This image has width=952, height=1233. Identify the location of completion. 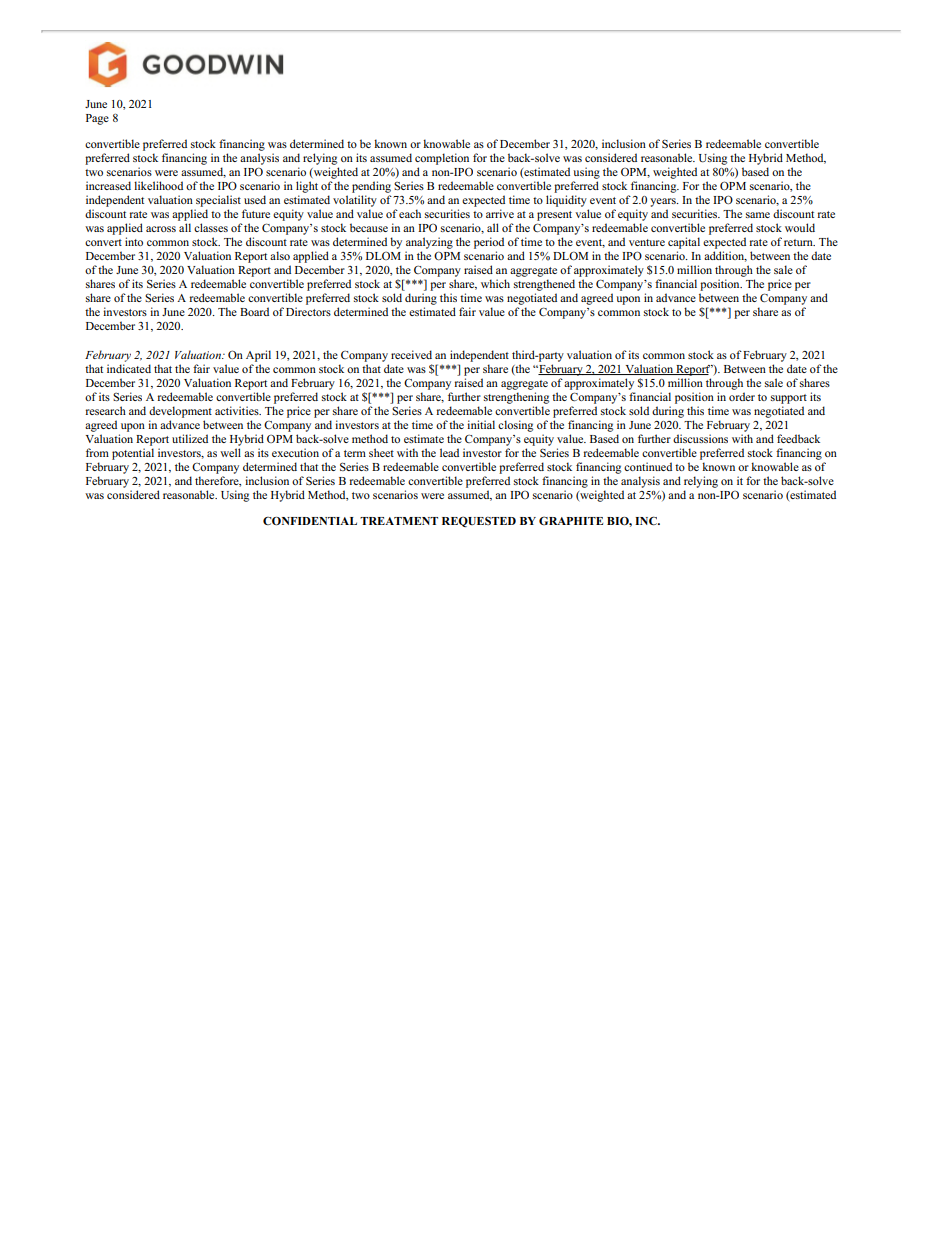
(442, 159).
